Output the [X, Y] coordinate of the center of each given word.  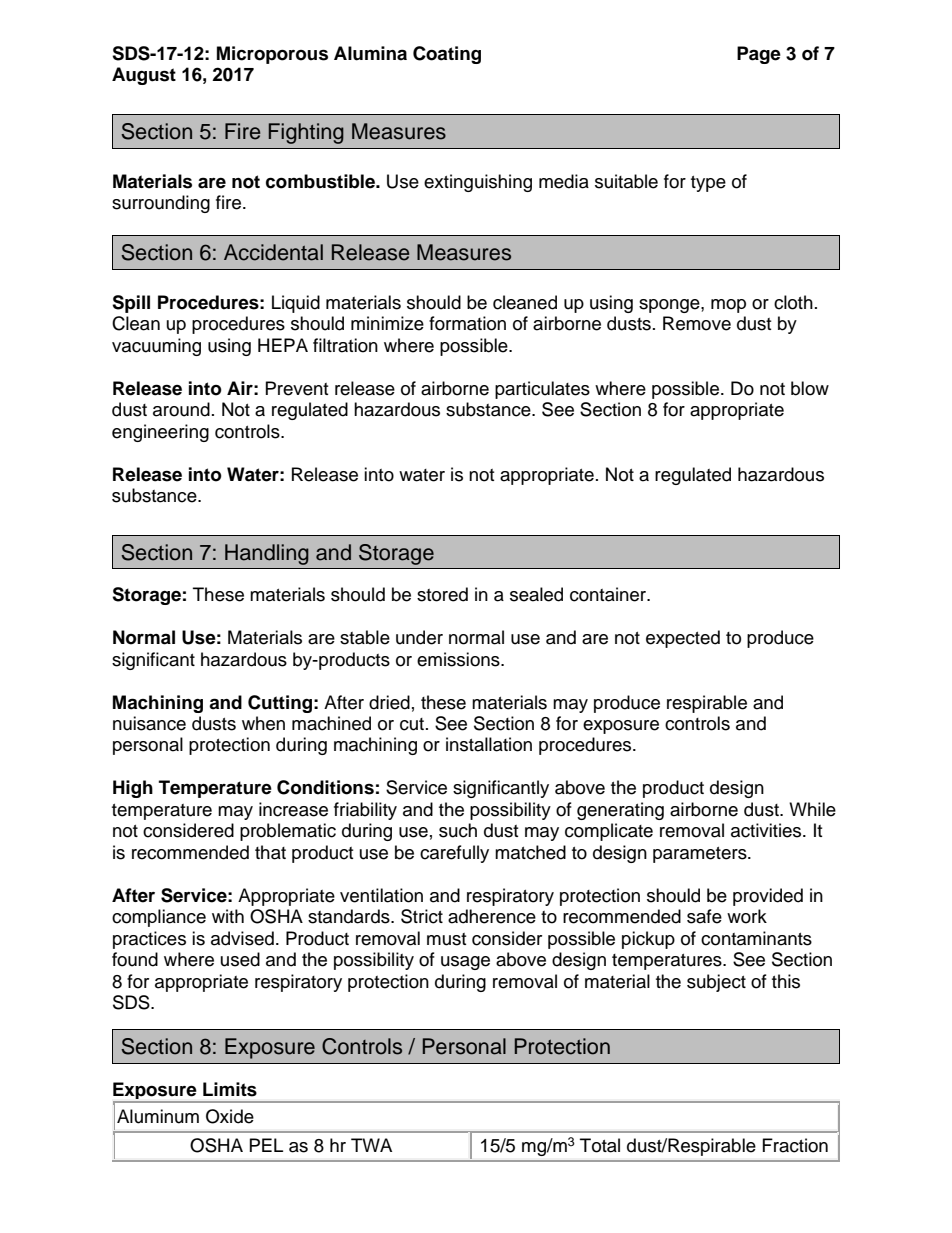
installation [489, 744]
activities [767, 830]
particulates [542, 390]
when [263, 723]
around [181, 409]
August [144, 76]
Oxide [230, 1116]
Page [759, 55]
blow [810, 388]
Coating [447, 55]
